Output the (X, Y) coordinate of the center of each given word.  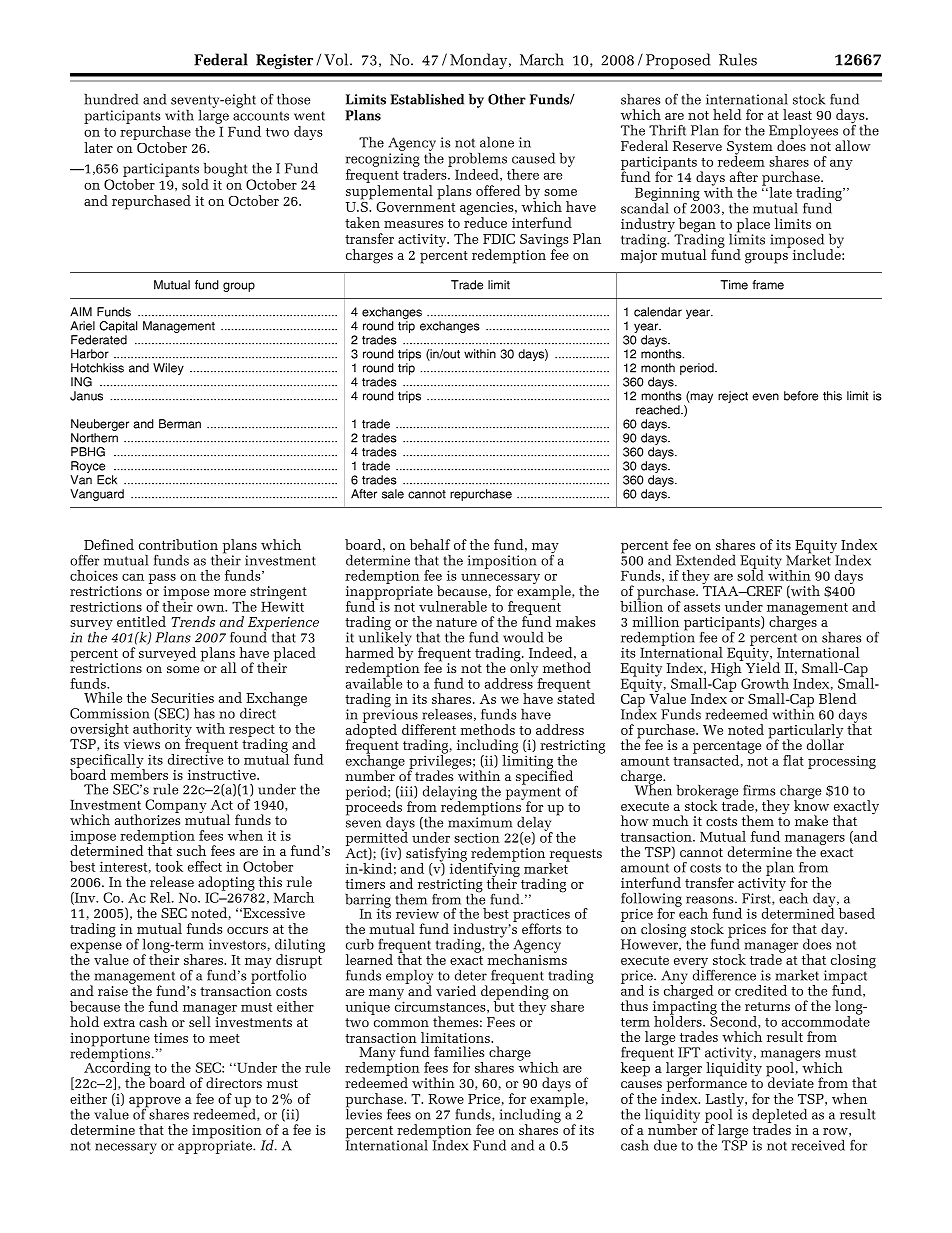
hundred (111, 99)
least (797, 114)
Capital (118, 327)
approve (155, 1103)
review (417, 914)
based (857, 913)
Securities (182, 698)
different (429, 729)
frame (768, 285)
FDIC (499, 239)
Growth (765, 683)
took (169, 866)
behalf (430, 544)
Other (507, 99)
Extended (706, 560)
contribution (178, 544)
